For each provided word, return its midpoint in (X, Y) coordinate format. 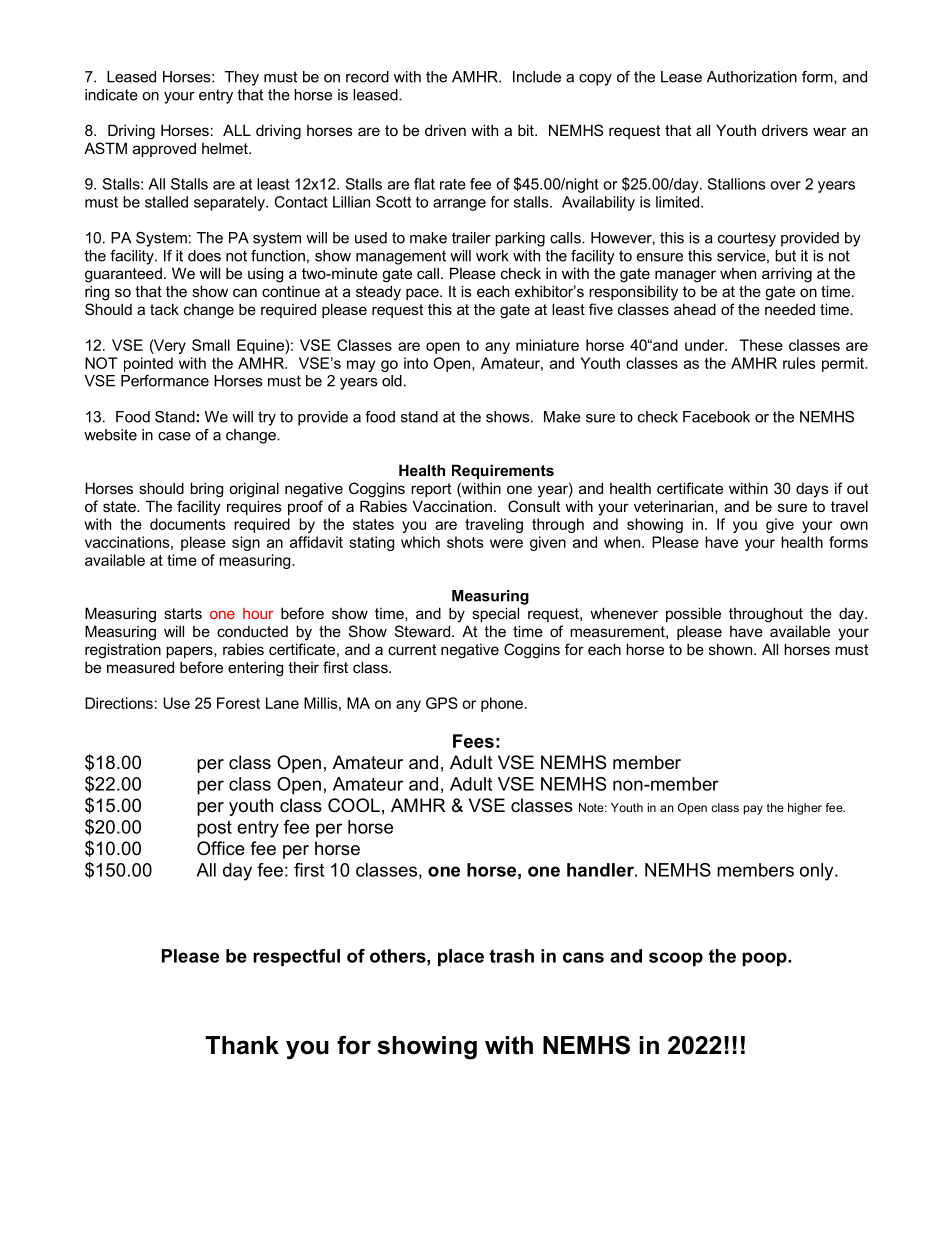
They (242, 78)
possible (693, 614)
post (214, 829)
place (461, 957)
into (416, 363)
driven (445, 130)
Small (211, 345)
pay (753, 810)
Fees (473, 741)
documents (188, 524)
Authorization (752, 77)
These (761, 345)
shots (465, 542)
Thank (242, 1045)
